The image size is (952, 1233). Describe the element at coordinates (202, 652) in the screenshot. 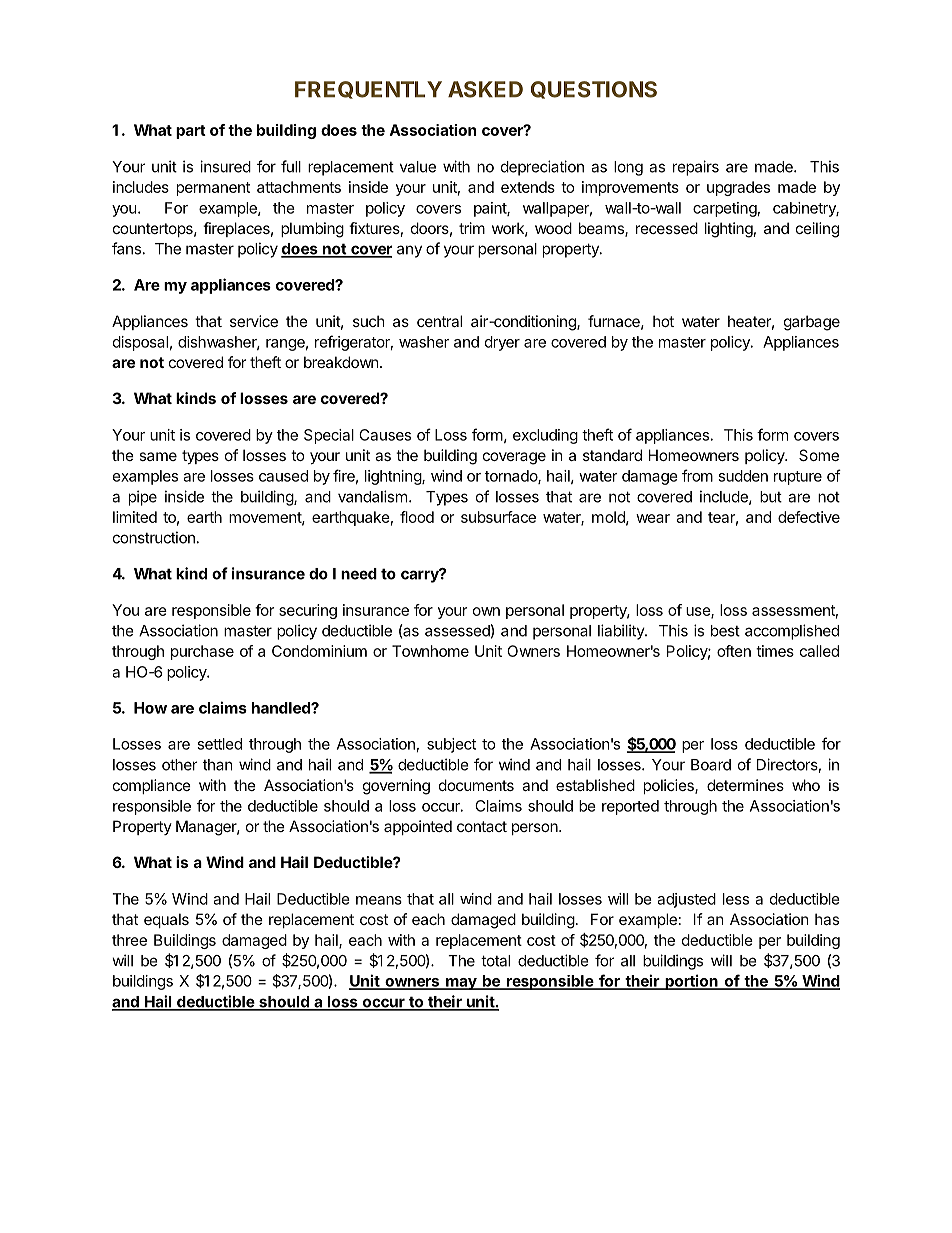

I see `purchase` at that location.
